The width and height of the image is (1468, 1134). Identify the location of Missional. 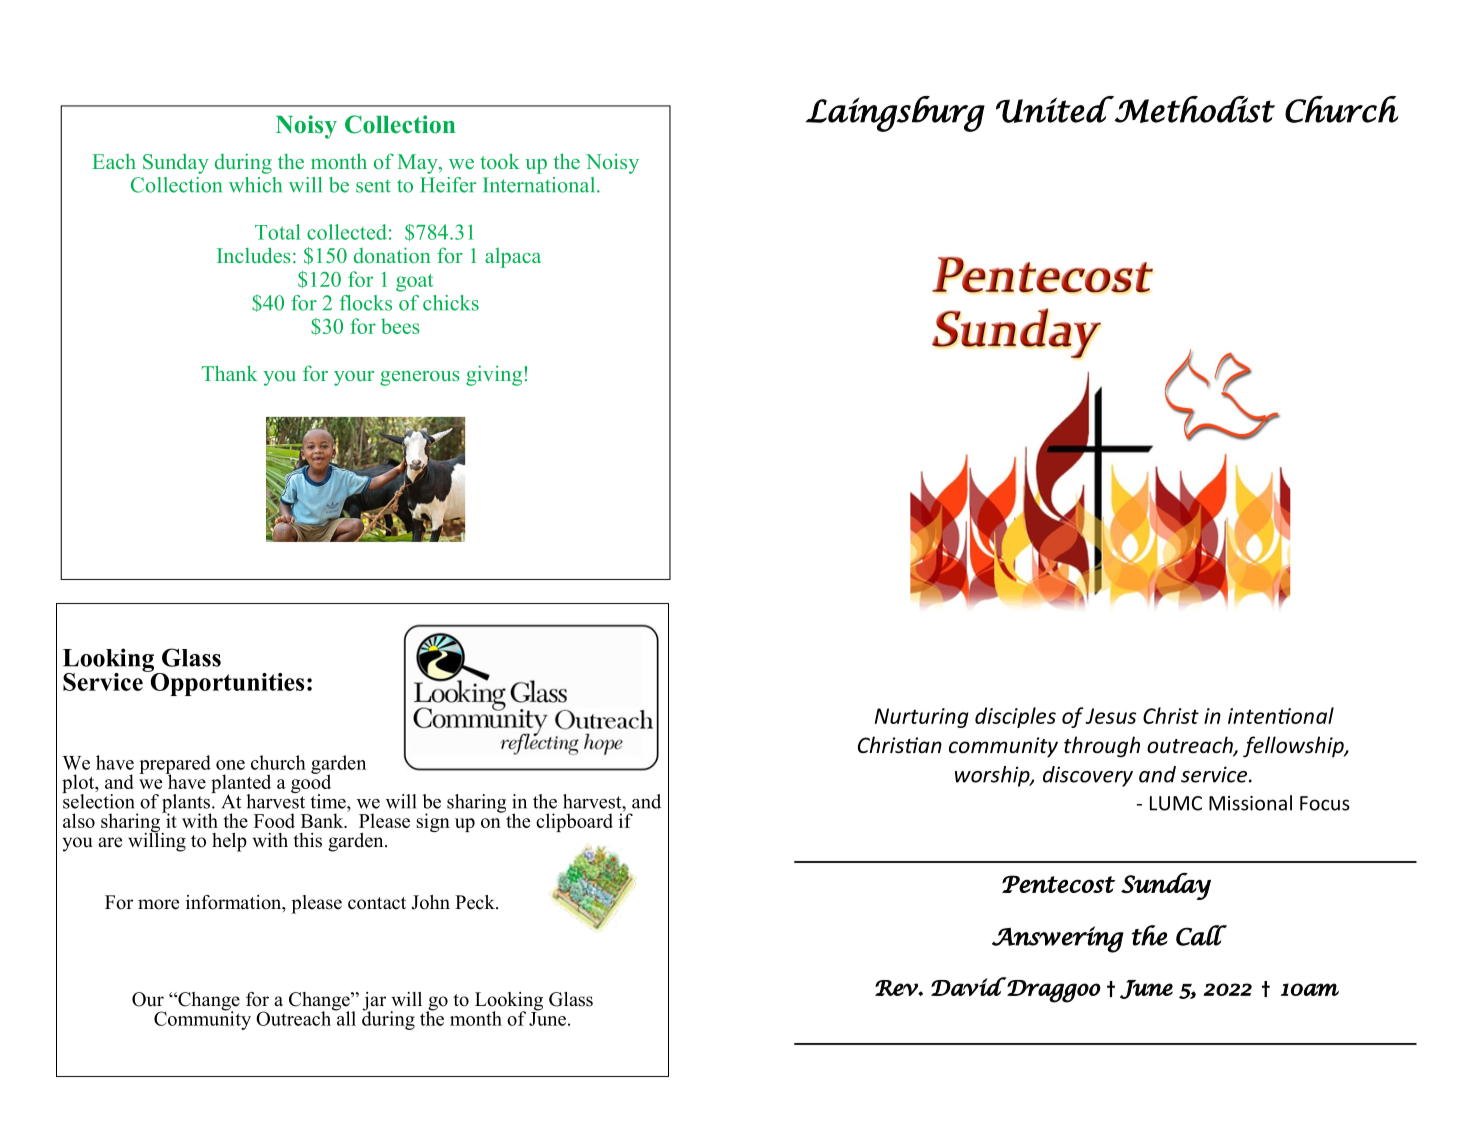
(1250, 803).
